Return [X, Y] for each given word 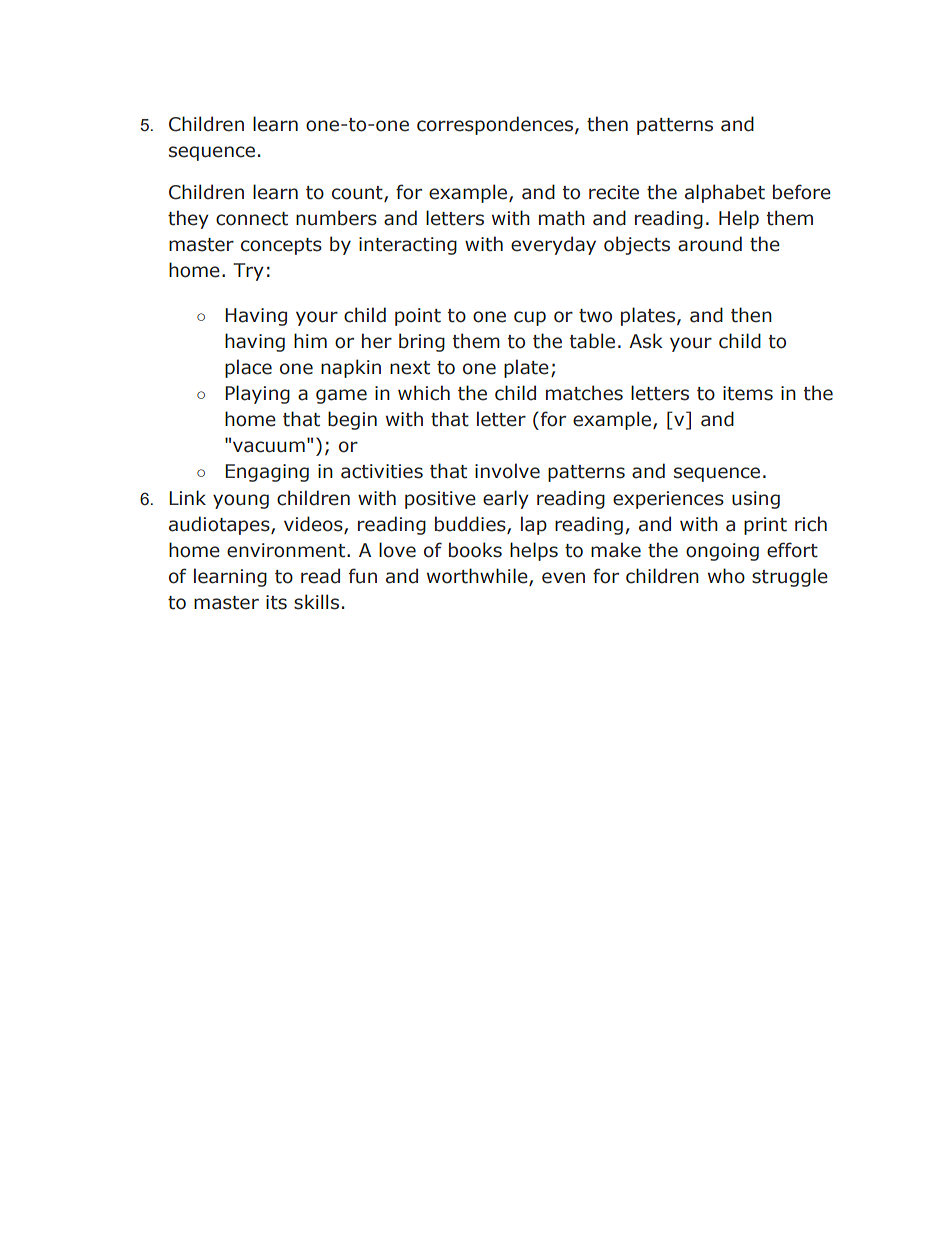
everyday [553, 245]
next [410, 368]
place [248, 368]
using [756, 500]
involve [507, 471]
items [748, 393]
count [358, 193]
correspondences [496, 125]
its [276, 602]
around [710, 244]
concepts [281, 246]
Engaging [267, 473]
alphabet [725, 193]
